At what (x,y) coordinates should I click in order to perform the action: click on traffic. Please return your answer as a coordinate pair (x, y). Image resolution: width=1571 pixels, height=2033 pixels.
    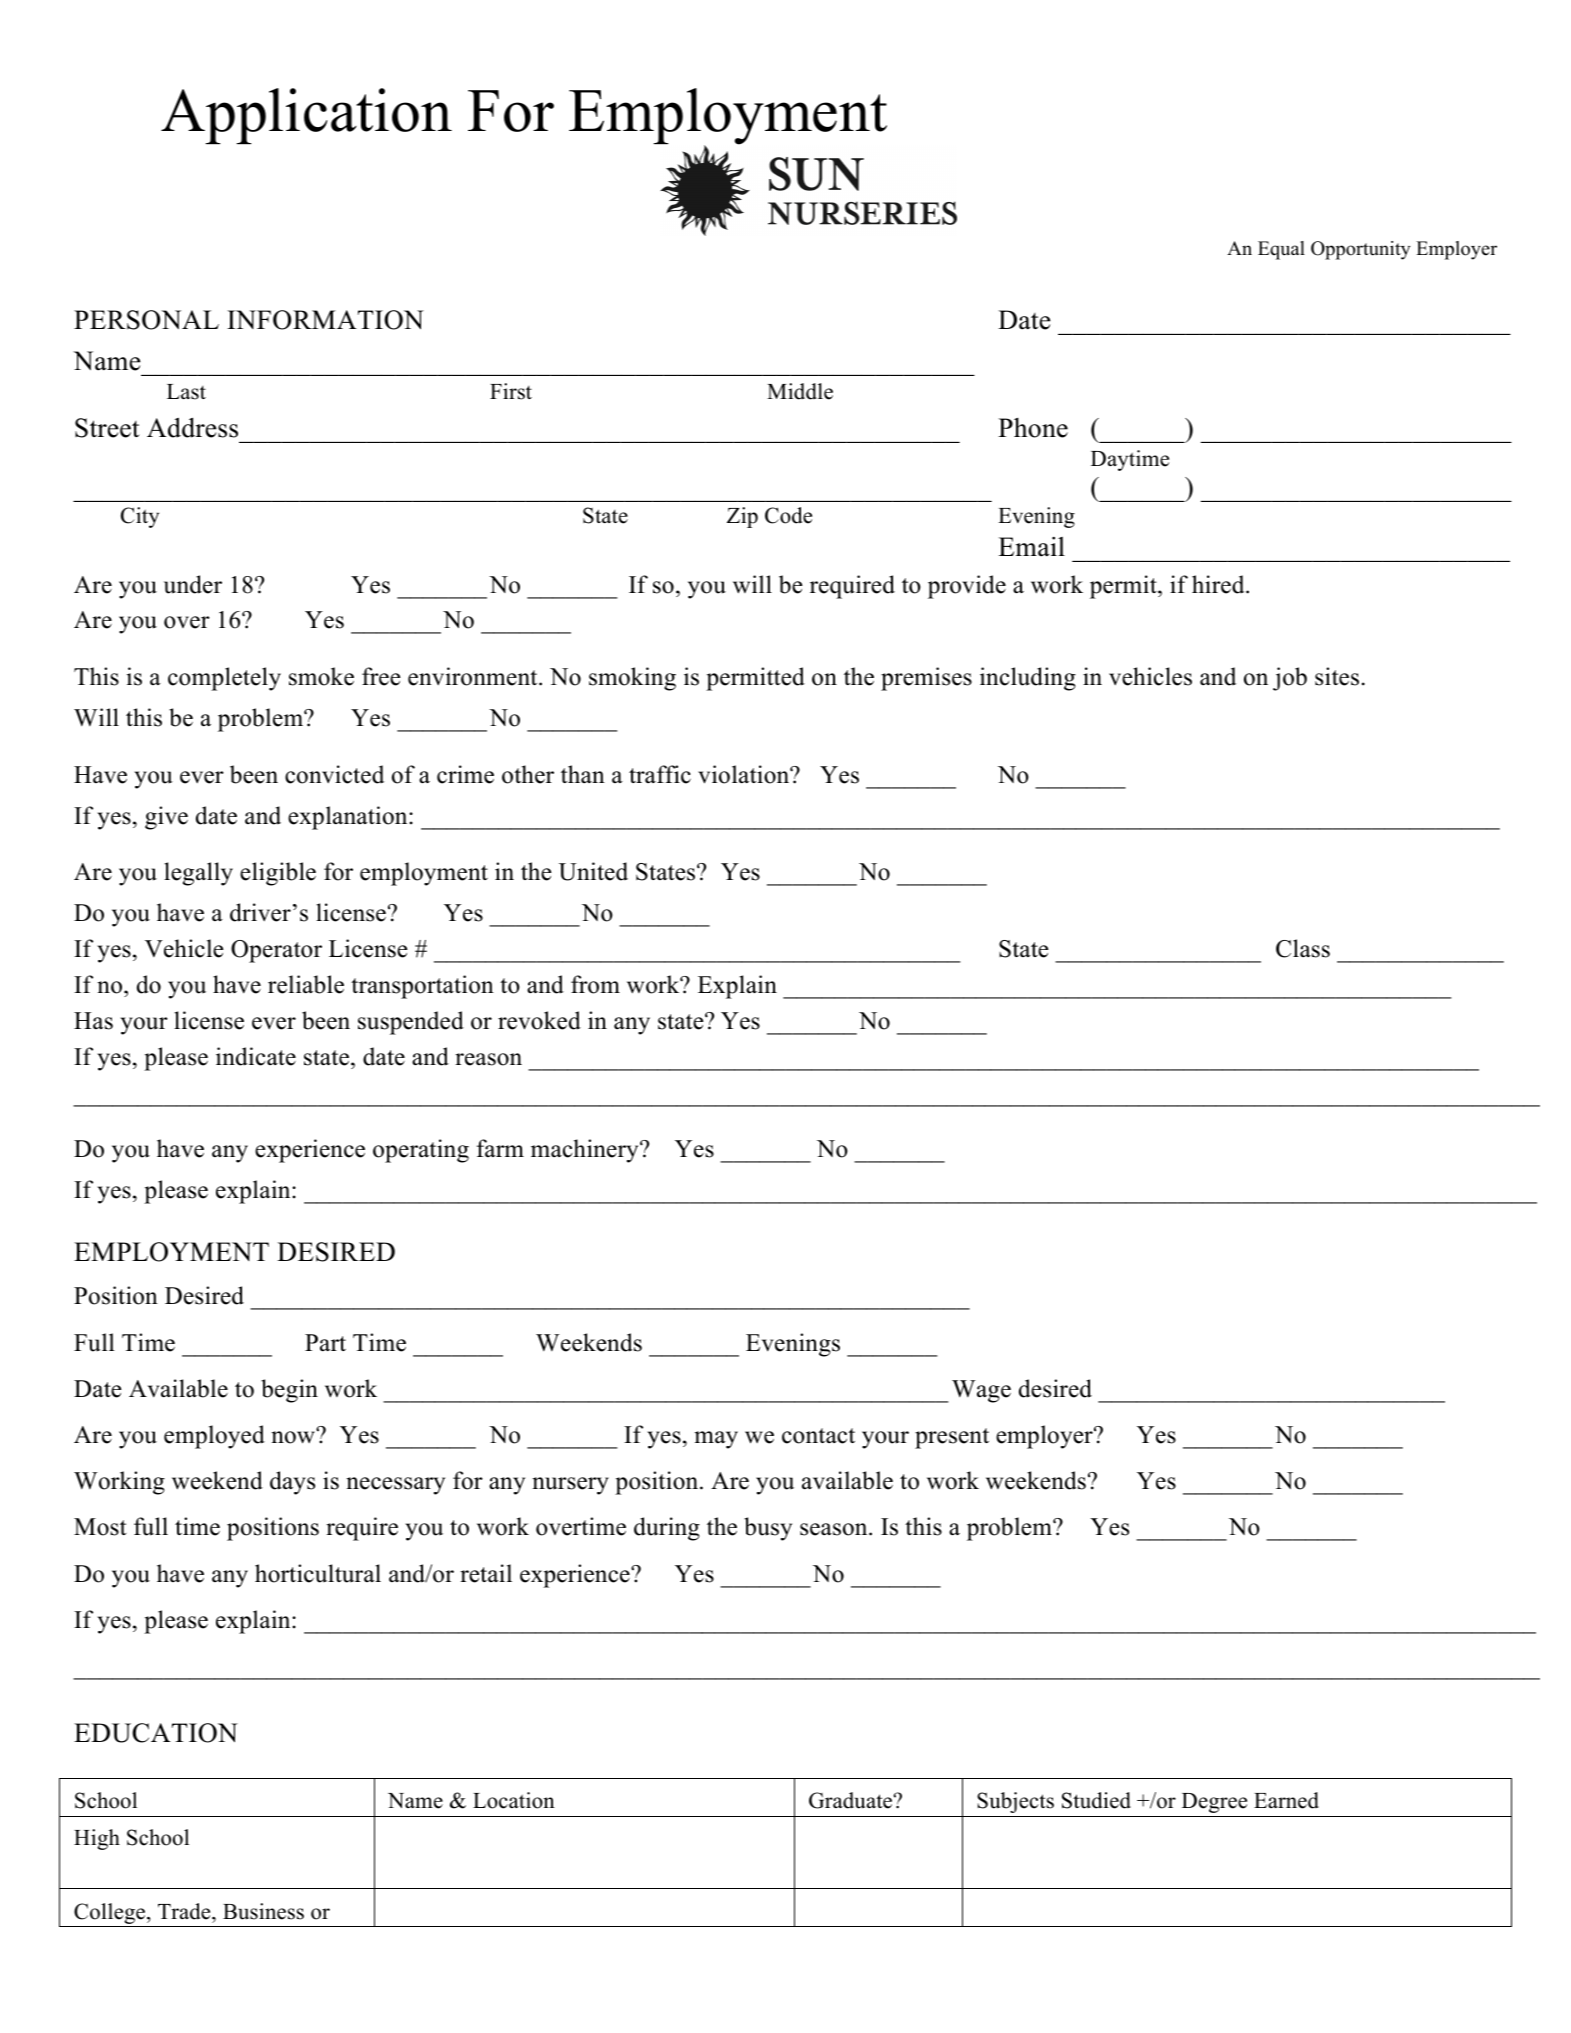
    Looking at the image, I should click on (660, 774).
